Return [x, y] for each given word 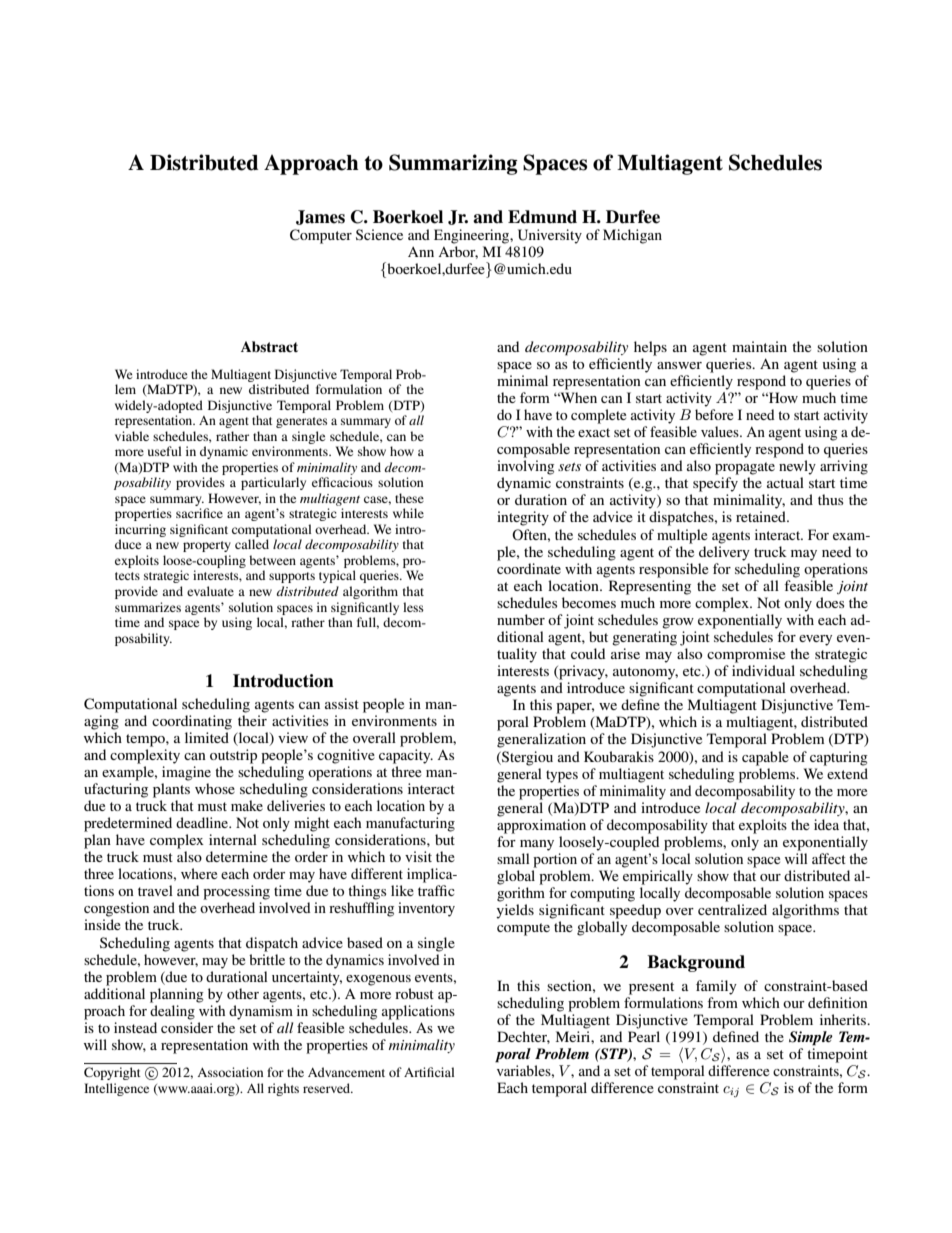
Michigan [632, 236]
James [320, 217]
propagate [745, 468]
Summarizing [453, 164]
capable [765, 758]
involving [525, 467]
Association [230, 1072]
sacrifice [199, 513]
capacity [406, 756]
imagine [186, 773]
